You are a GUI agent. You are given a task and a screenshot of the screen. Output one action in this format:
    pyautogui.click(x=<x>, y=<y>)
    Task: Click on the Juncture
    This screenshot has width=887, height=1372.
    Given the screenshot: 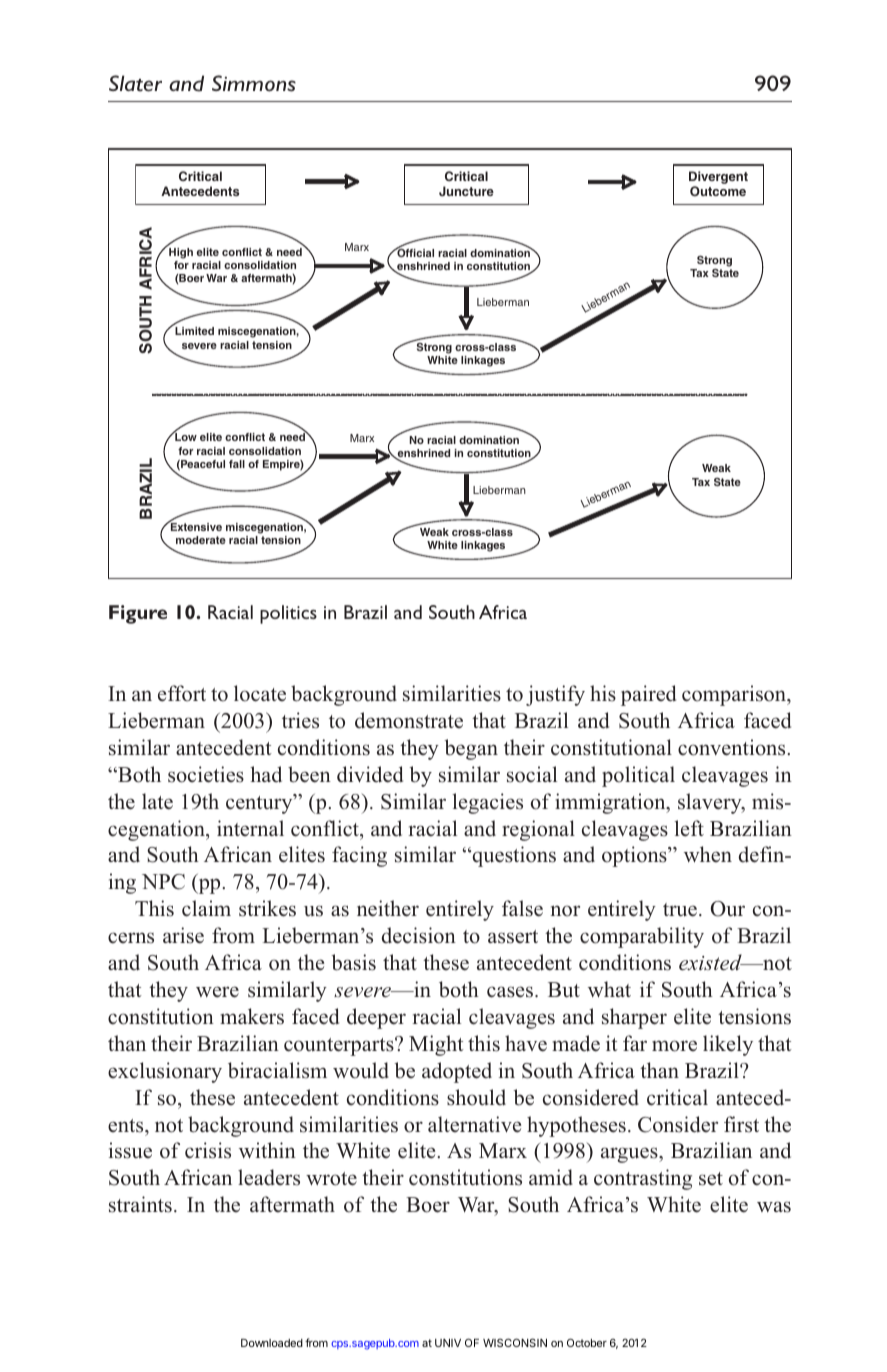 What is the action you would take?
    pyautogui.click(x=466, y=191)
